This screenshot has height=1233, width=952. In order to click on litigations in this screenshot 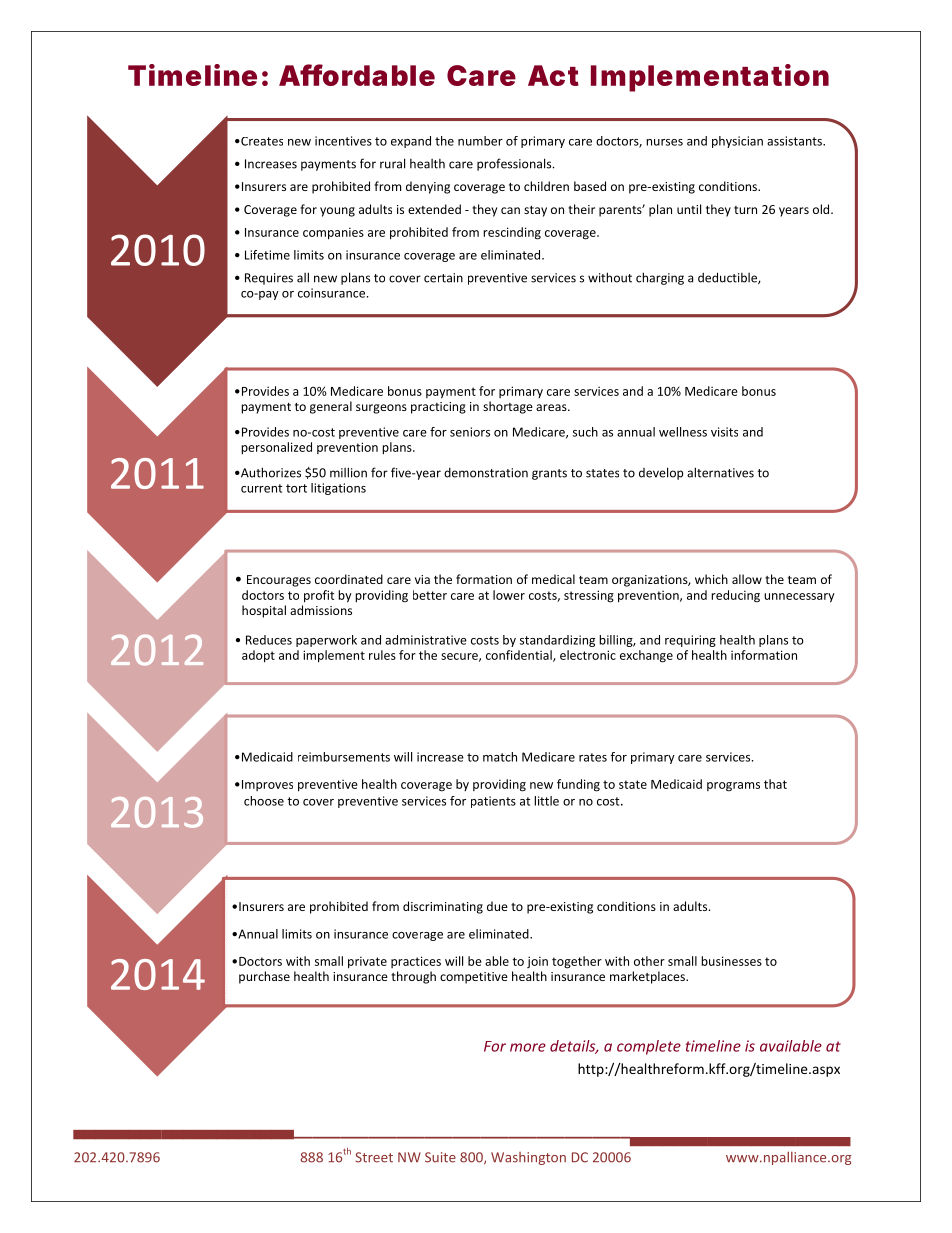, I will do `click(338, 489)`.
